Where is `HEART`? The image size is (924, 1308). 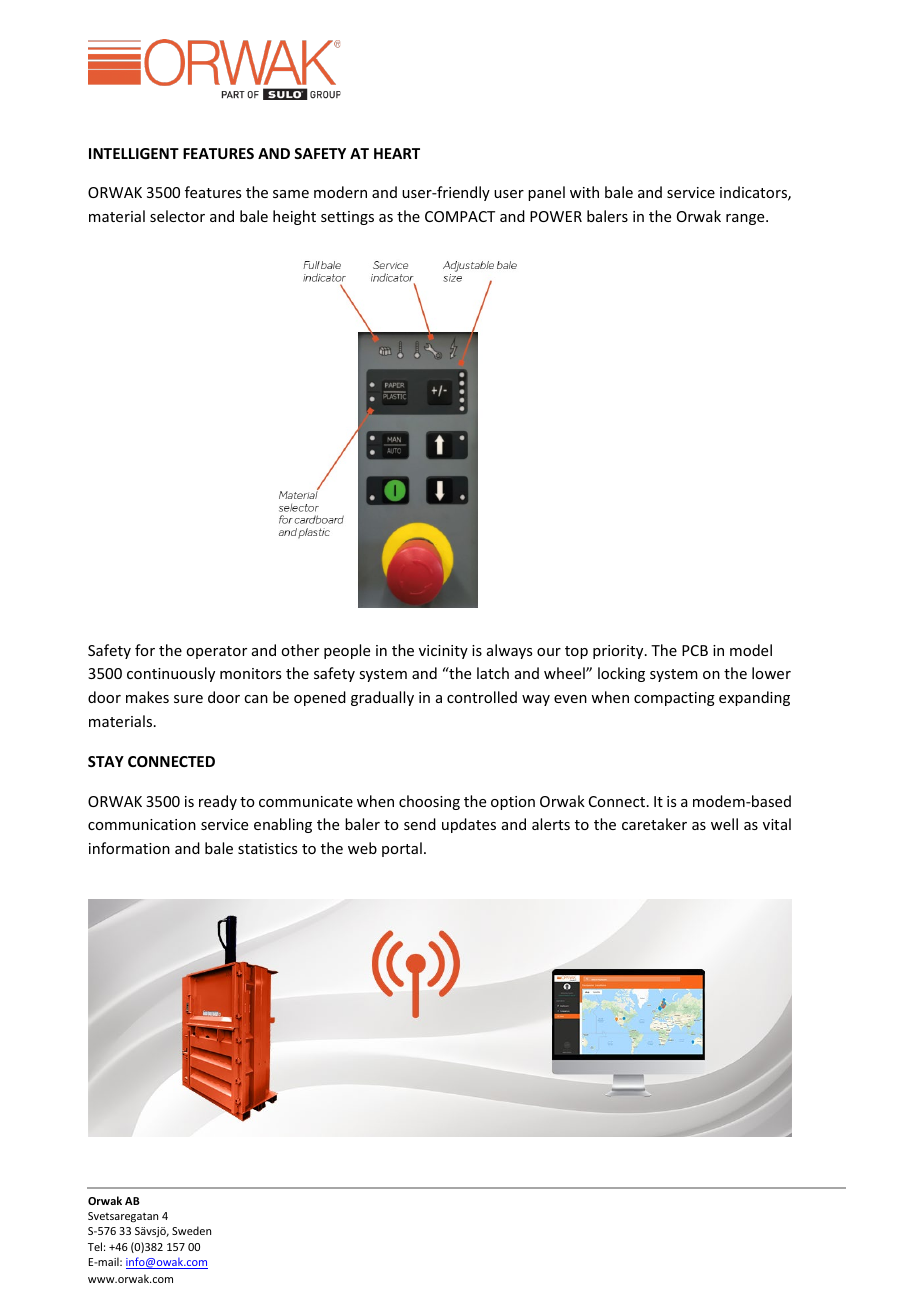 HEART is located at coordinates (397, 153).
